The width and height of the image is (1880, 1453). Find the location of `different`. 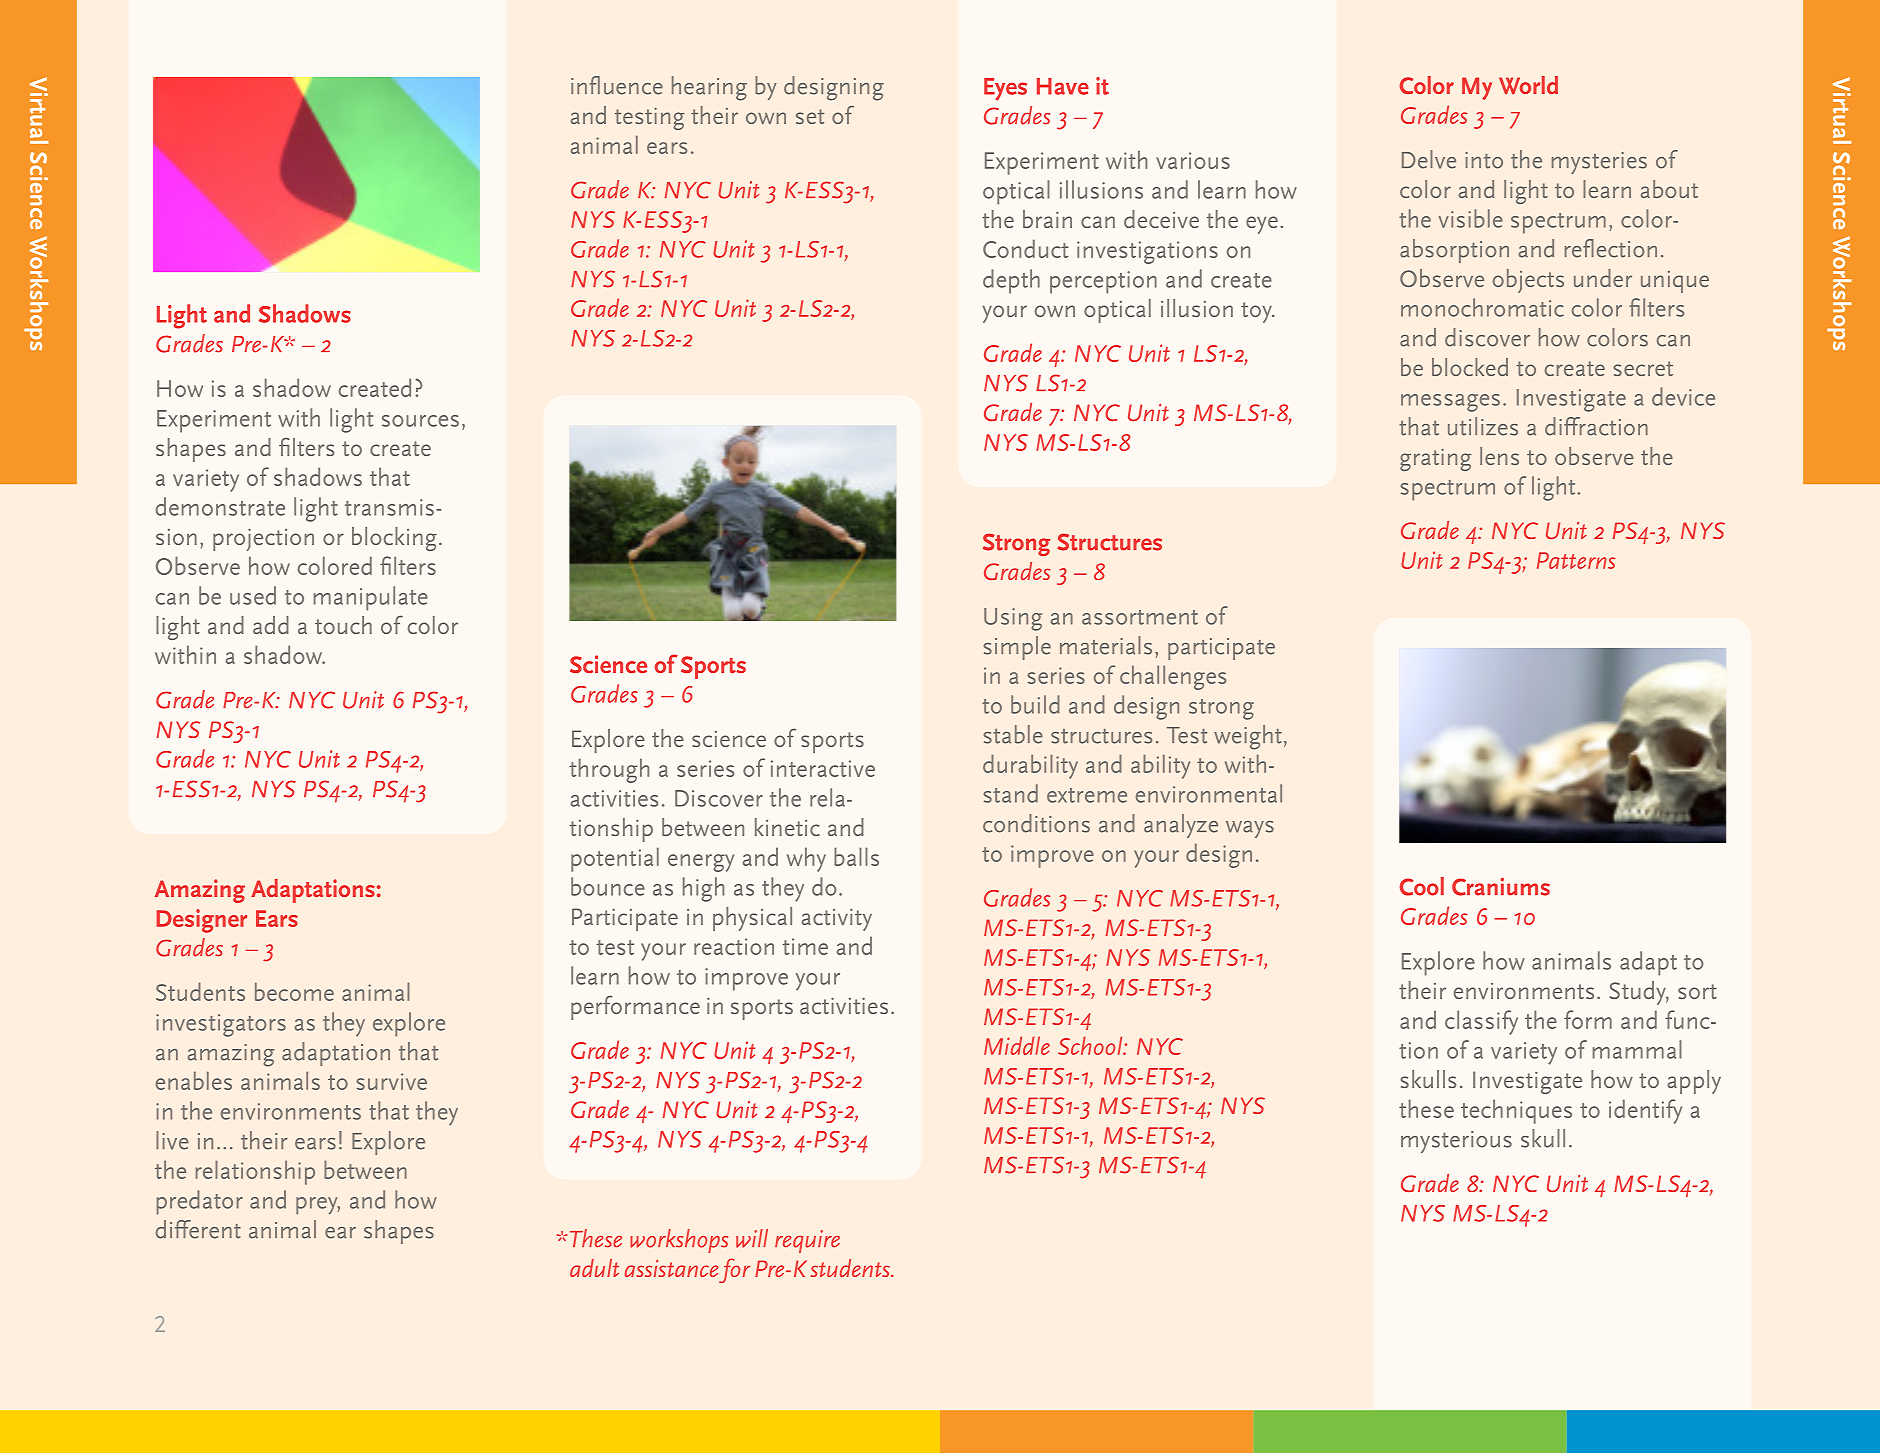

different is located at coordinates (198, 1229).
